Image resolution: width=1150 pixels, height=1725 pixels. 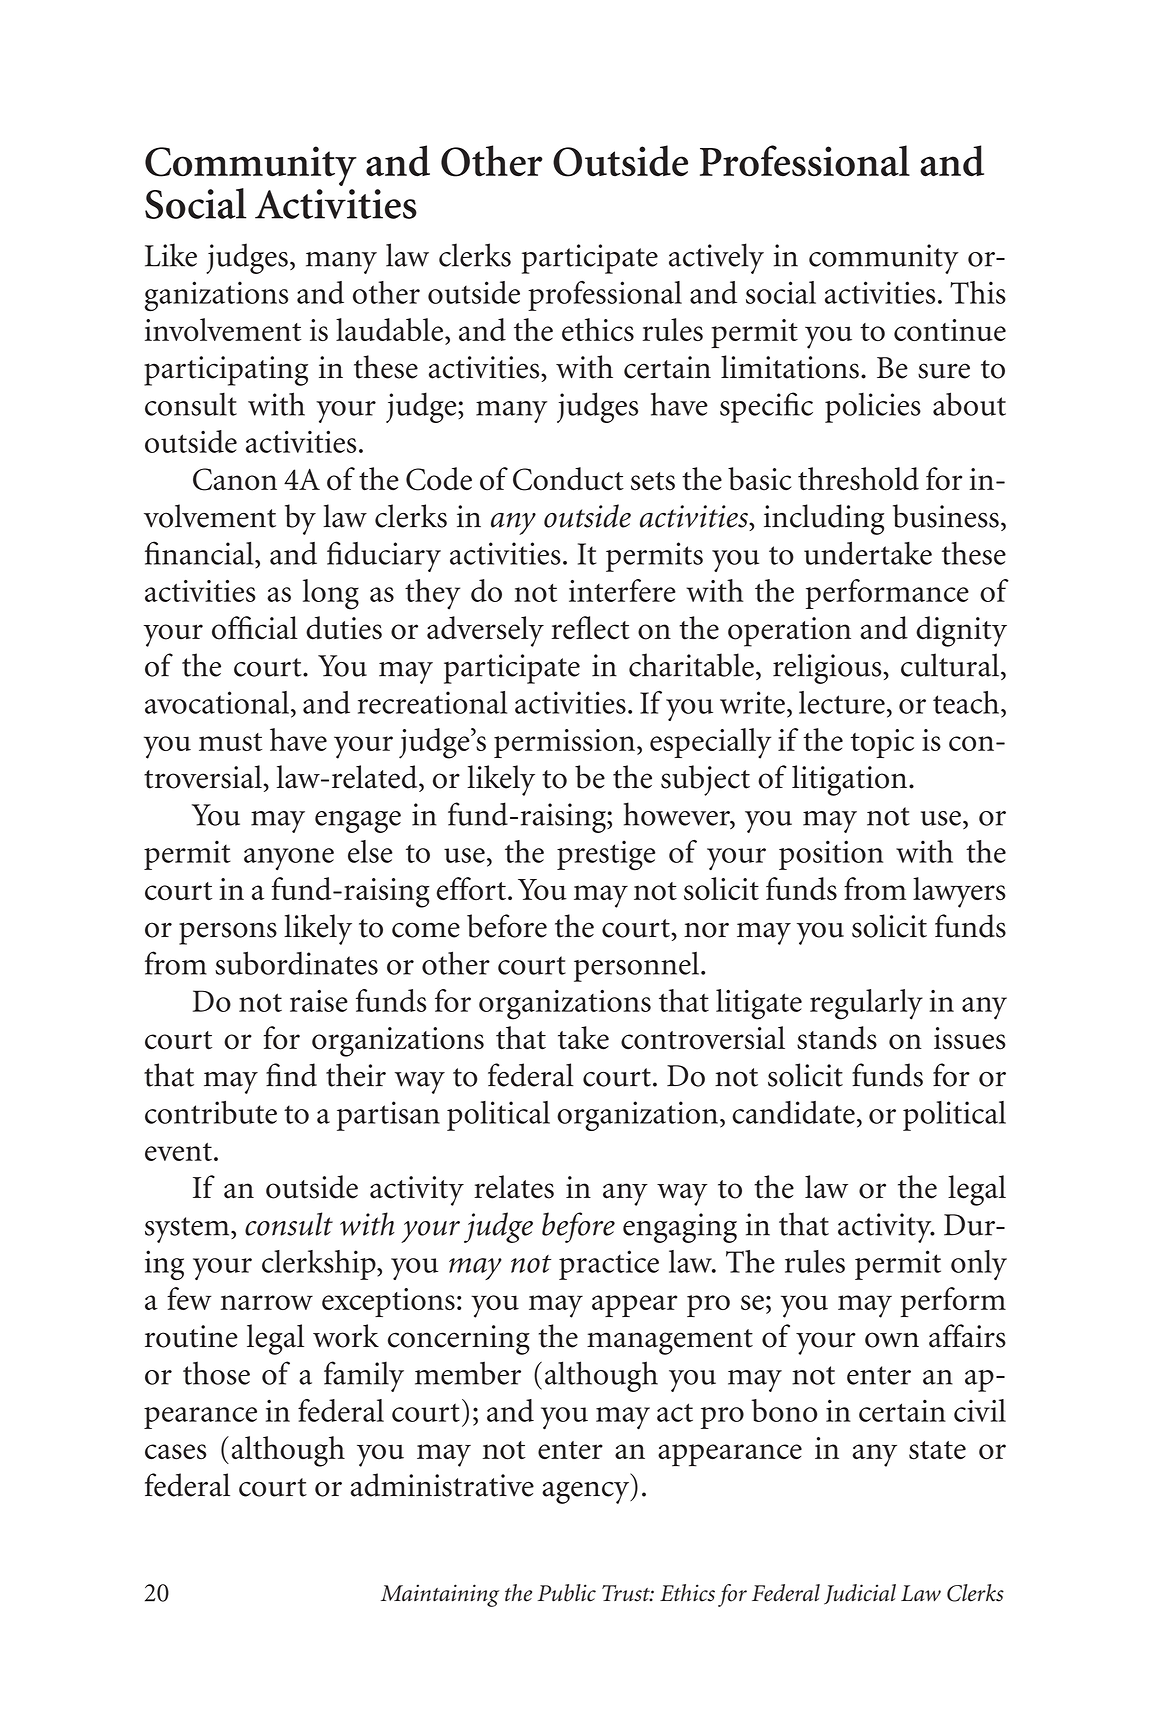 I want to click on participating, so click(x=226, y=371).
